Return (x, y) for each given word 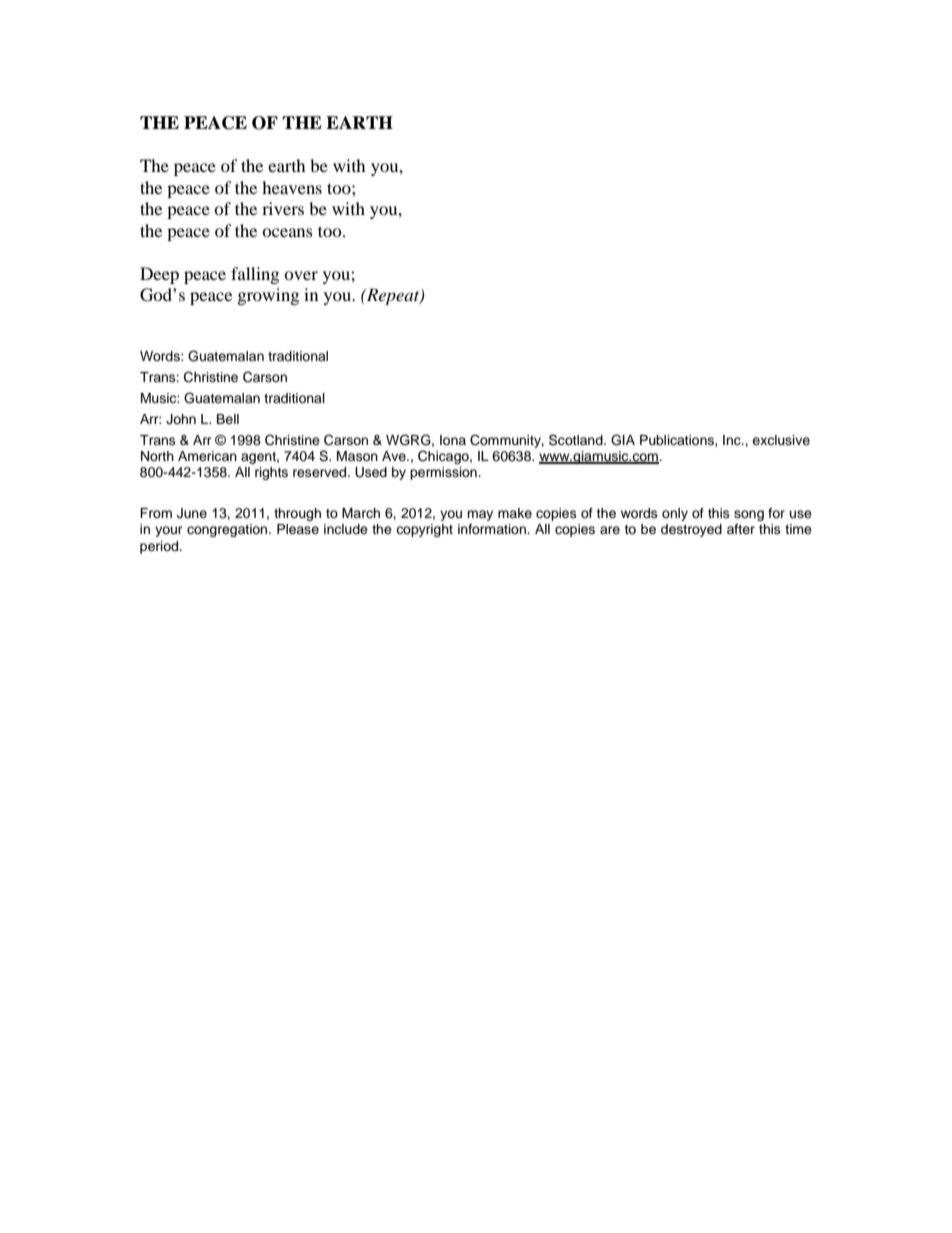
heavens (292, 187)
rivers (283, 208)
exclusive (781, 440)
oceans (287, 232)
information (493, 529)
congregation (228, 530)
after (741, 529)
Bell (228, 419)
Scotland (577, 440)
